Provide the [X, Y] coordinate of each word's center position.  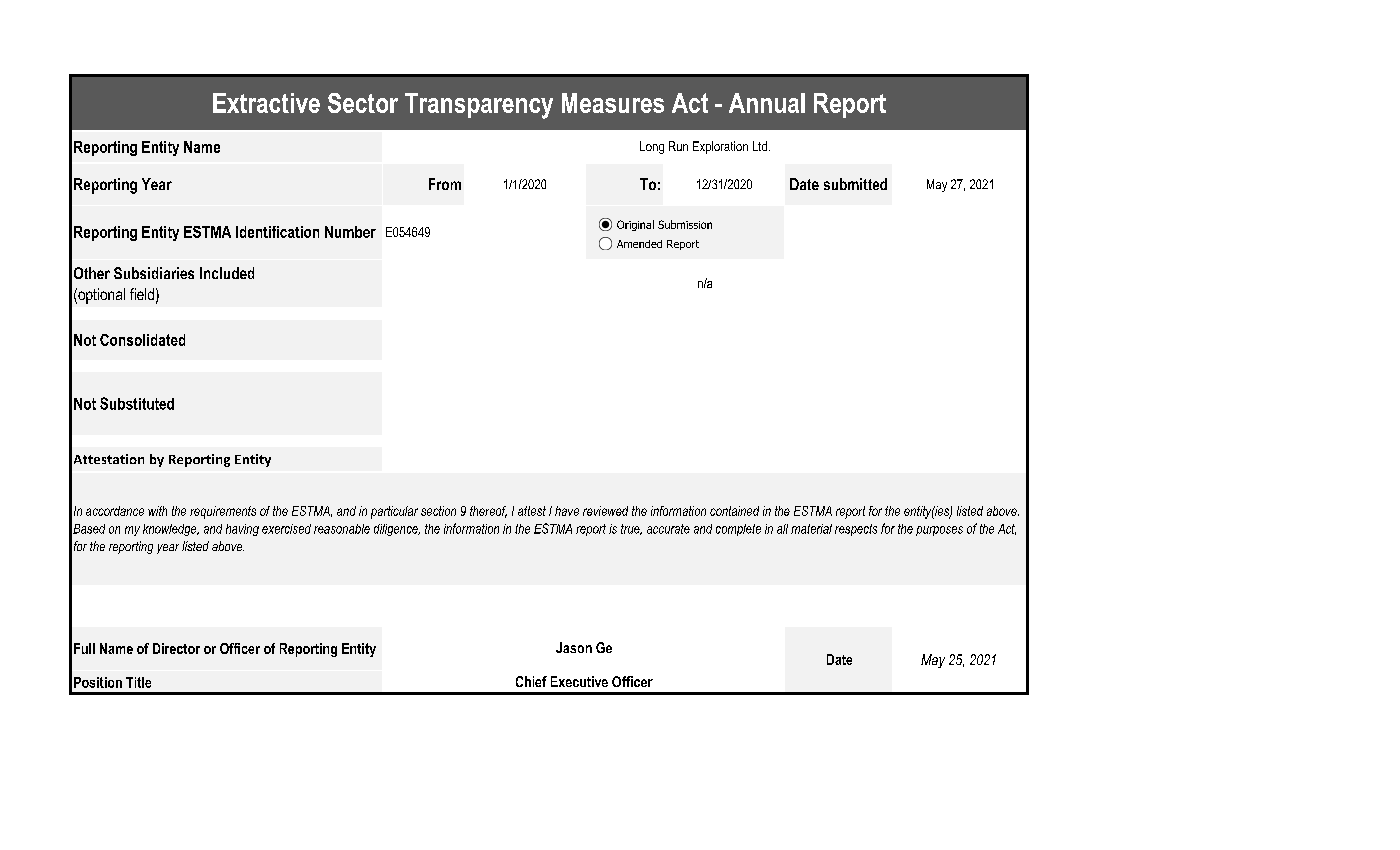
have [567, 511]
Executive [579, 681]
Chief [531, 681]
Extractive [266, 103]
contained [734, 511]
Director [176, 648]
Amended [639, 244]
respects [856, 530]
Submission [685, 224]
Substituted [137, 403]
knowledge [171, 530]
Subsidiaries [154, 273]
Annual [767, 103]
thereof [488, 512]
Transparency [479, 106]
